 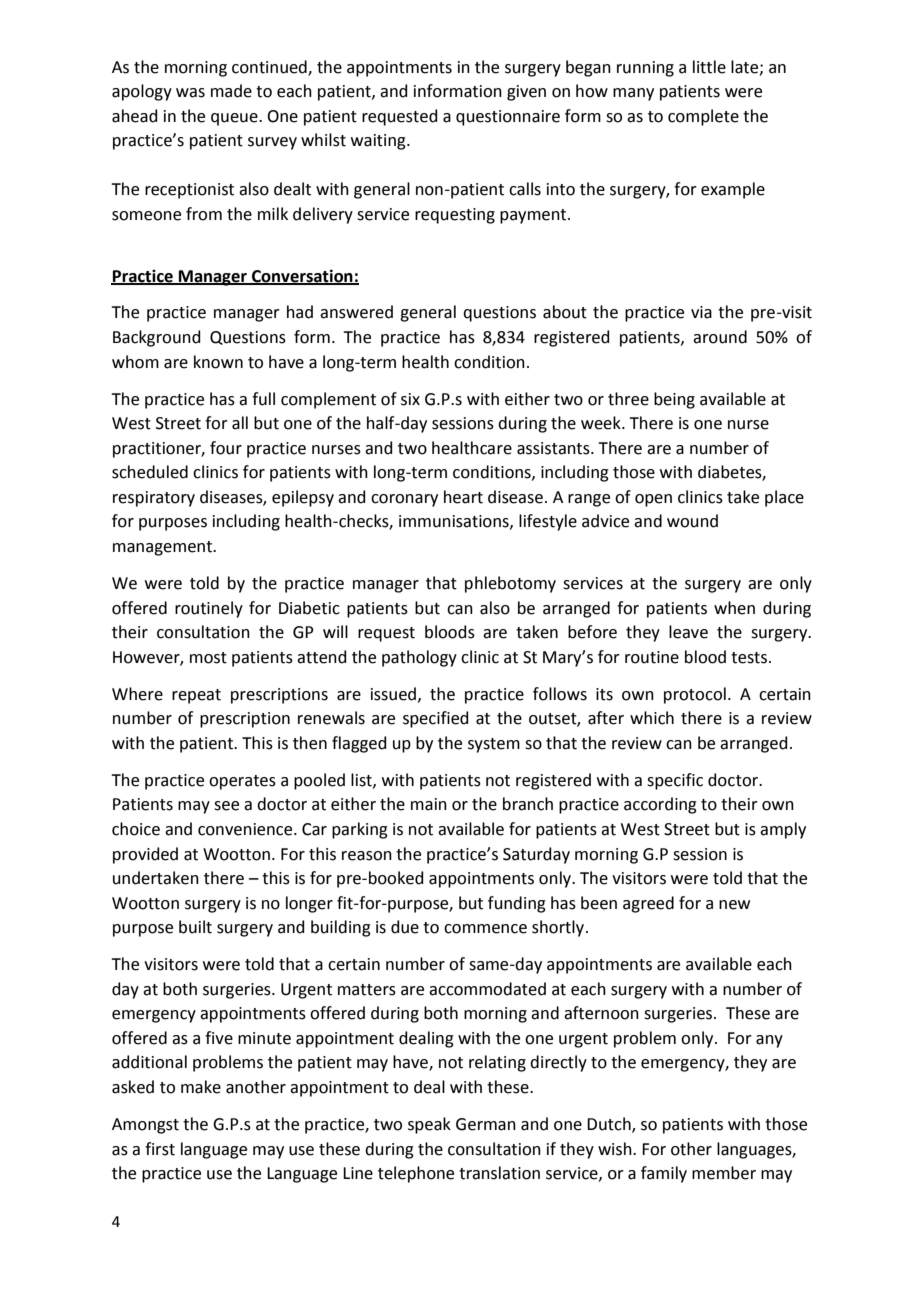 What do you see at coordinates (486, 1124) in the page?
I see `German` at bounding box center [486, 1124].
